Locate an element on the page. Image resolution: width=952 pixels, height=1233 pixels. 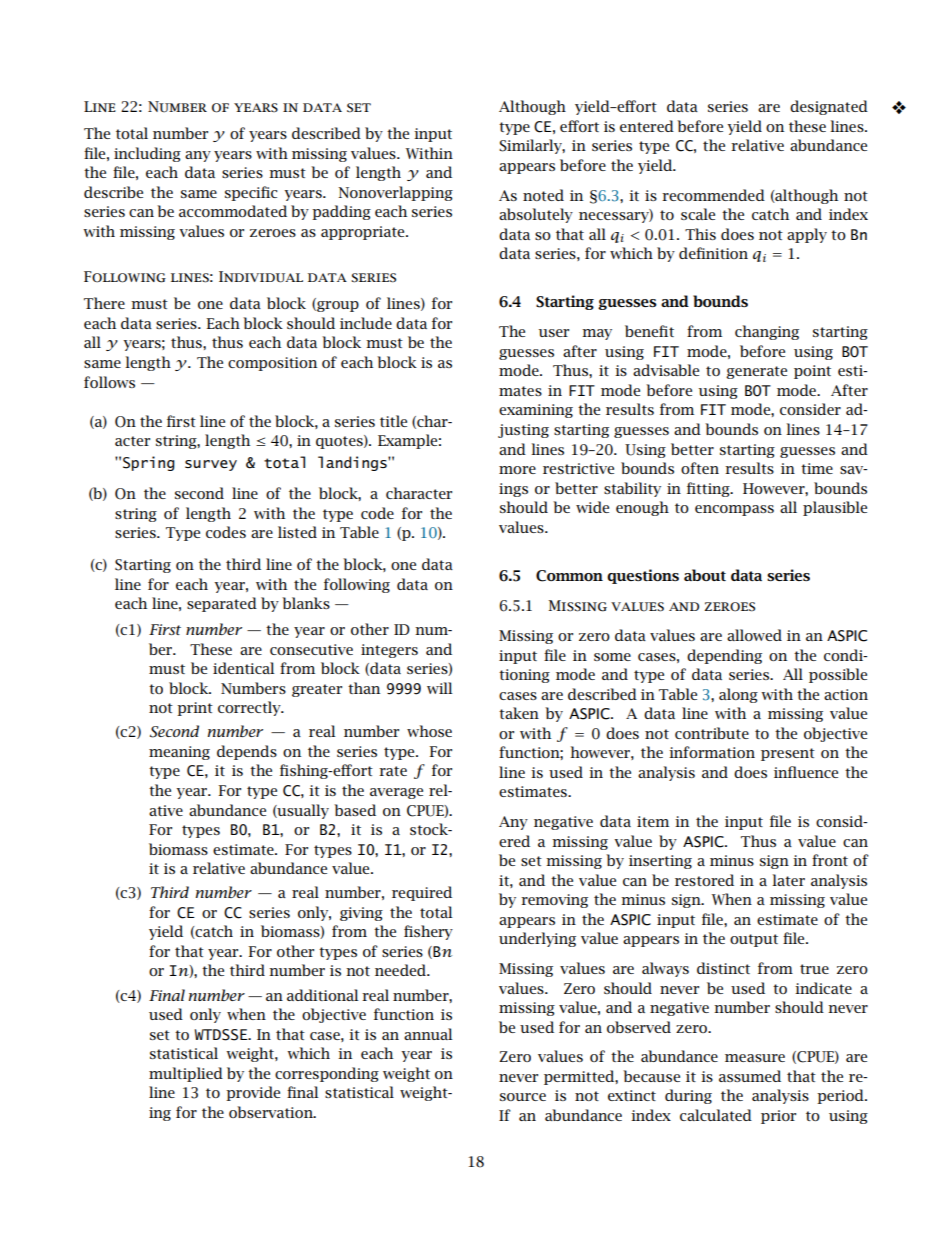
noted is located at coordinates (543, 195).
